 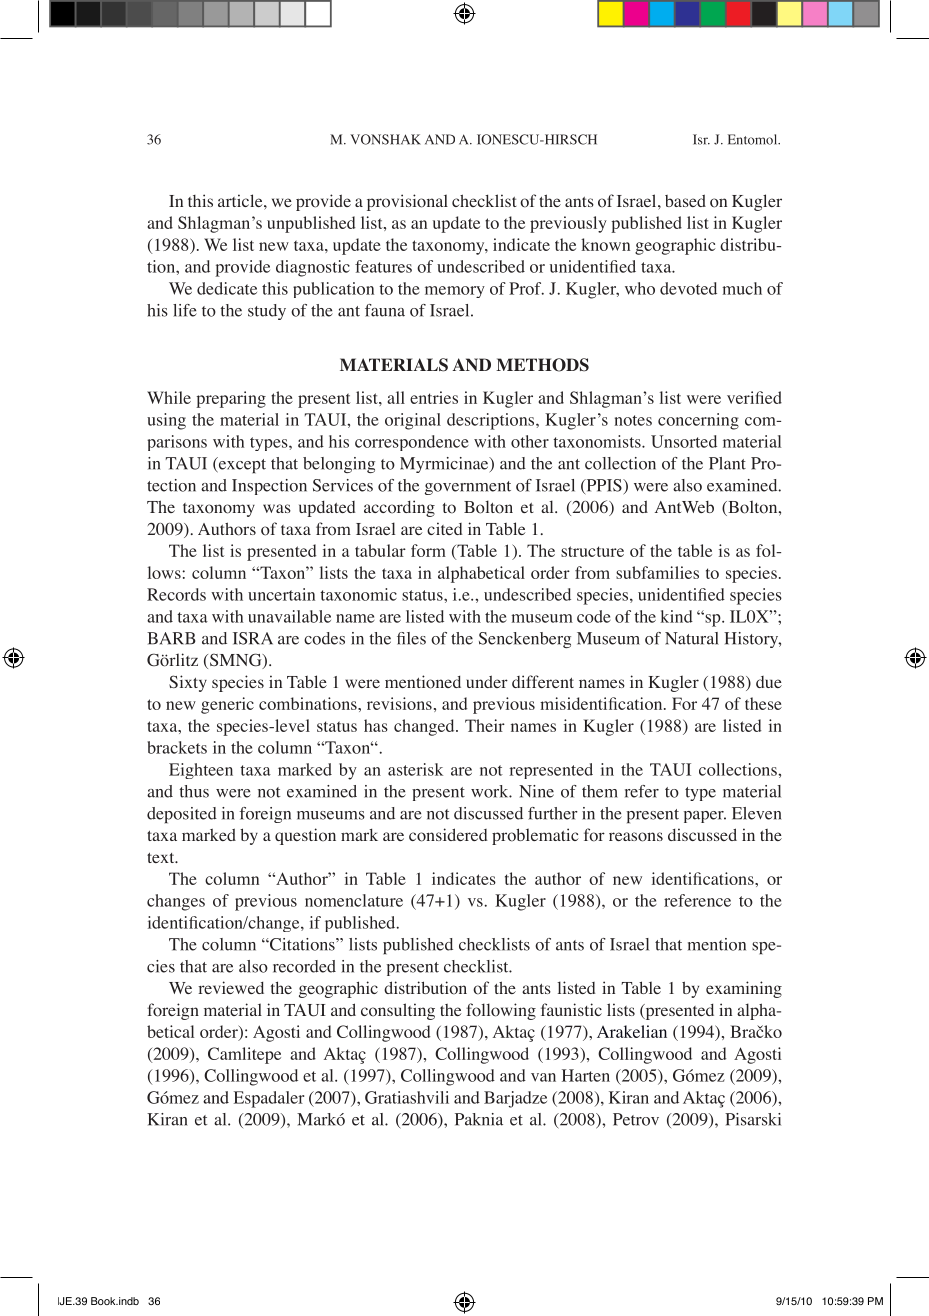 What do you see at coordinates (231, 987) in the screenshot?
I see `reviewed` at bounding box center [231, 987].
